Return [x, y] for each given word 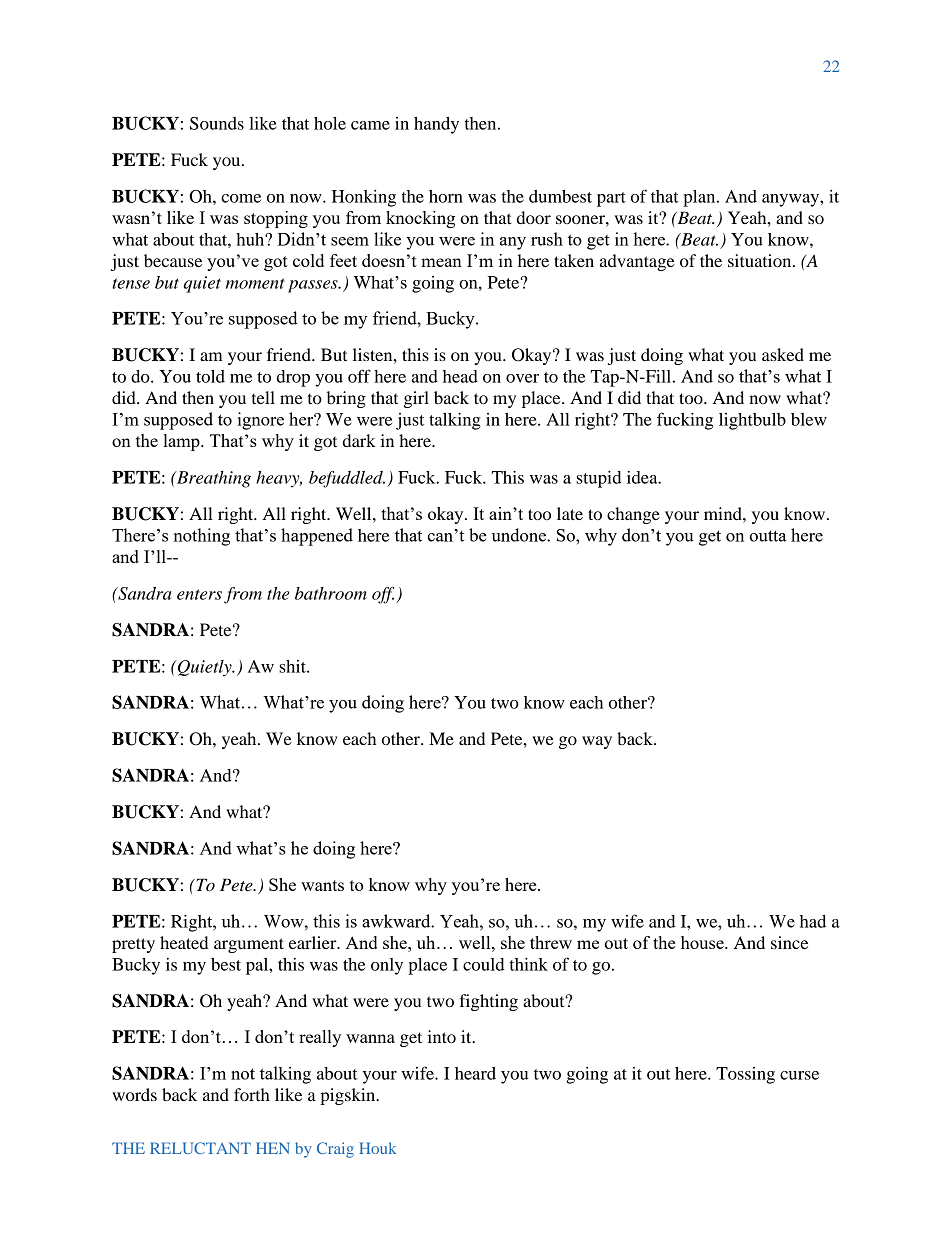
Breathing [212, 479]
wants [322, 885]
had [813, 921]
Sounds [217, 123]
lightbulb [752, 421]
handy [436, 125]
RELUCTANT [200, 1148]
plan [700, 198]
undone [519, 535]
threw [551, 942]
